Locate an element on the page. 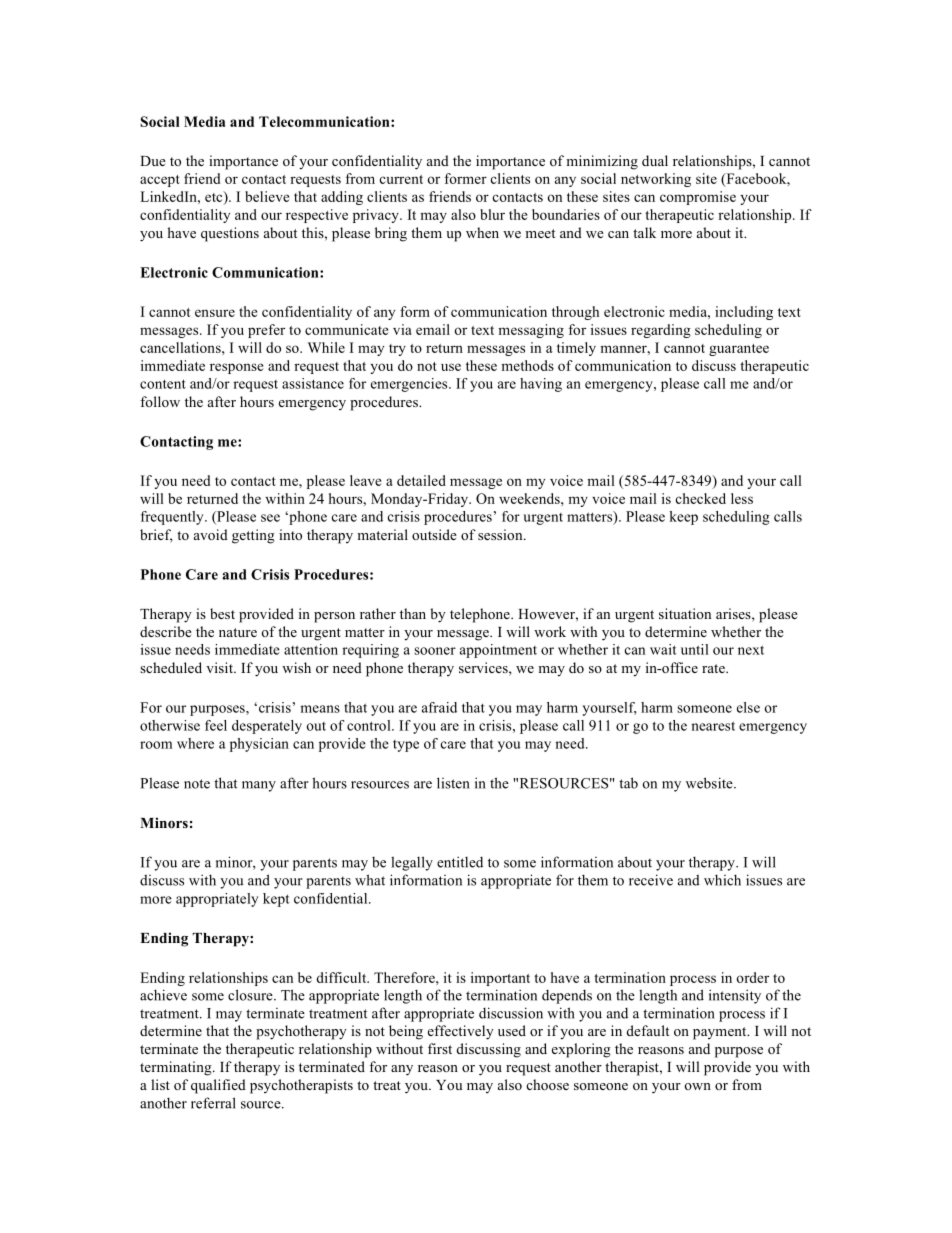 The height and width of the page is (1233, 952). compromise is located at coordinates (698, 198).
